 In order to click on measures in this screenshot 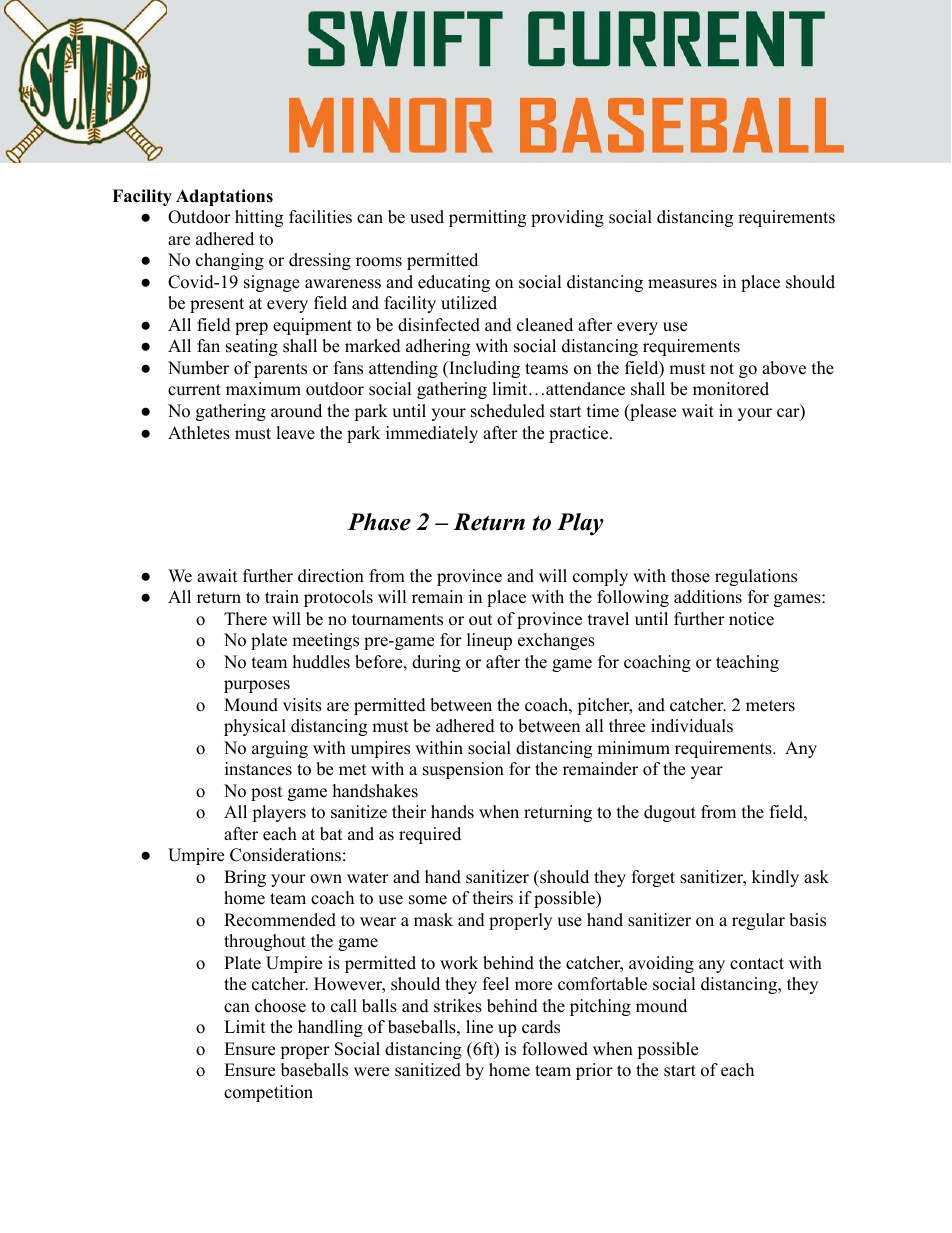, I will do `click(682, 284)`.
